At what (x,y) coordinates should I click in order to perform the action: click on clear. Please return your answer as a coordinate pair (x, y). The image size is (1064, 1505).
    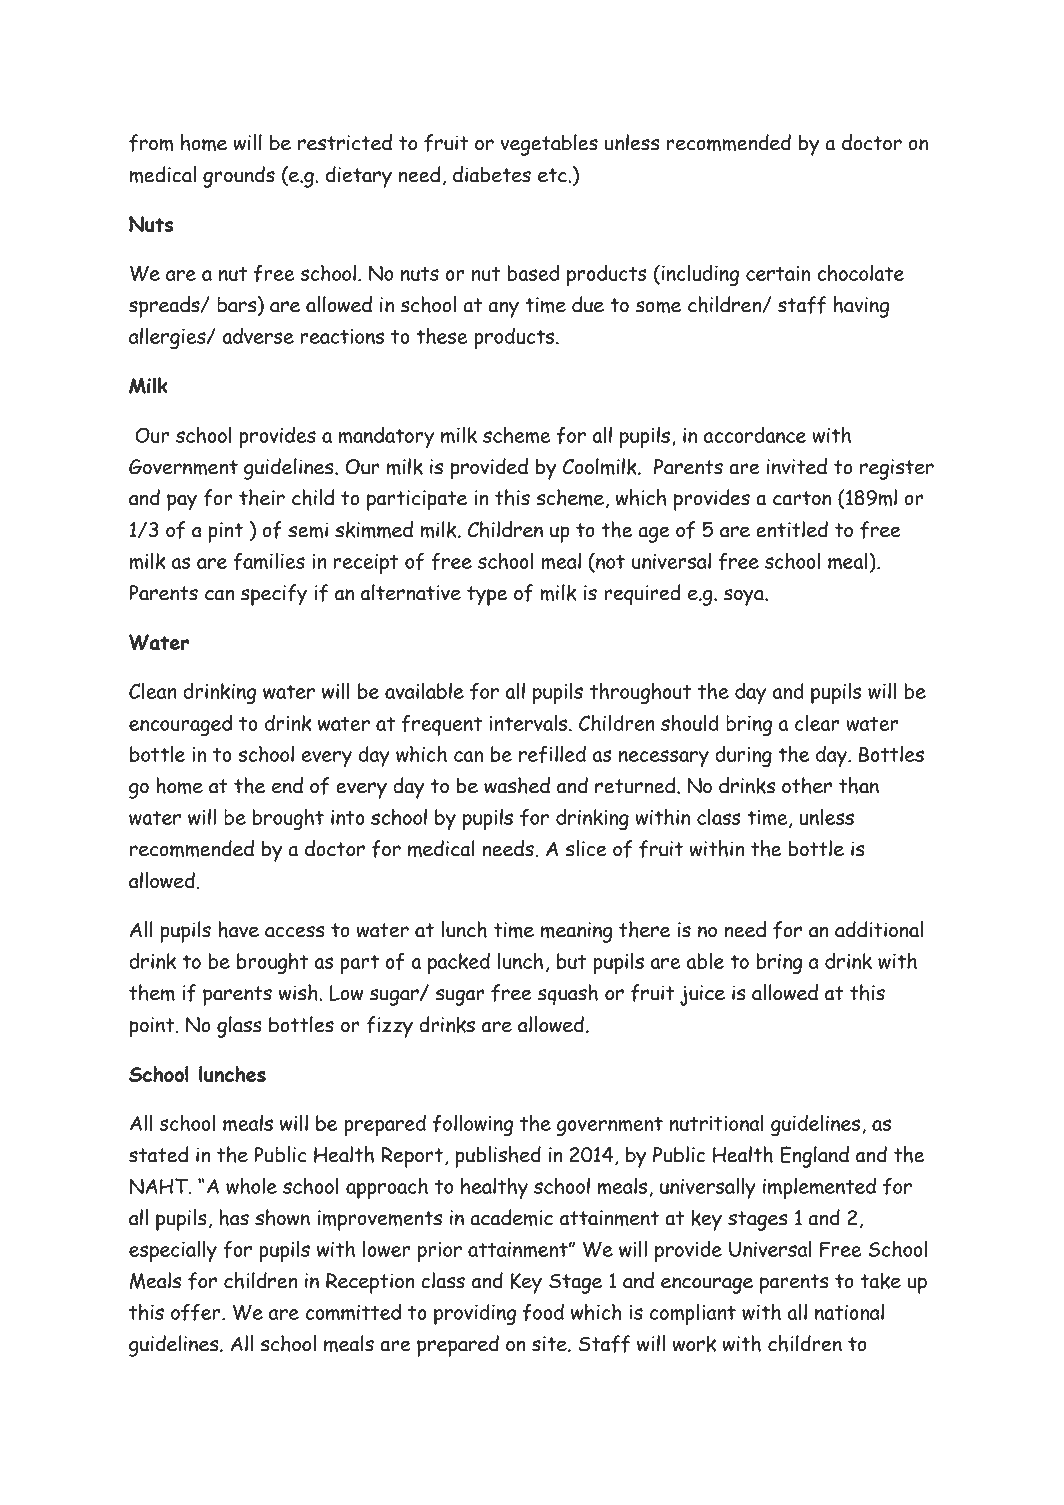
    Looking at the image, I should click on (817, 722).
